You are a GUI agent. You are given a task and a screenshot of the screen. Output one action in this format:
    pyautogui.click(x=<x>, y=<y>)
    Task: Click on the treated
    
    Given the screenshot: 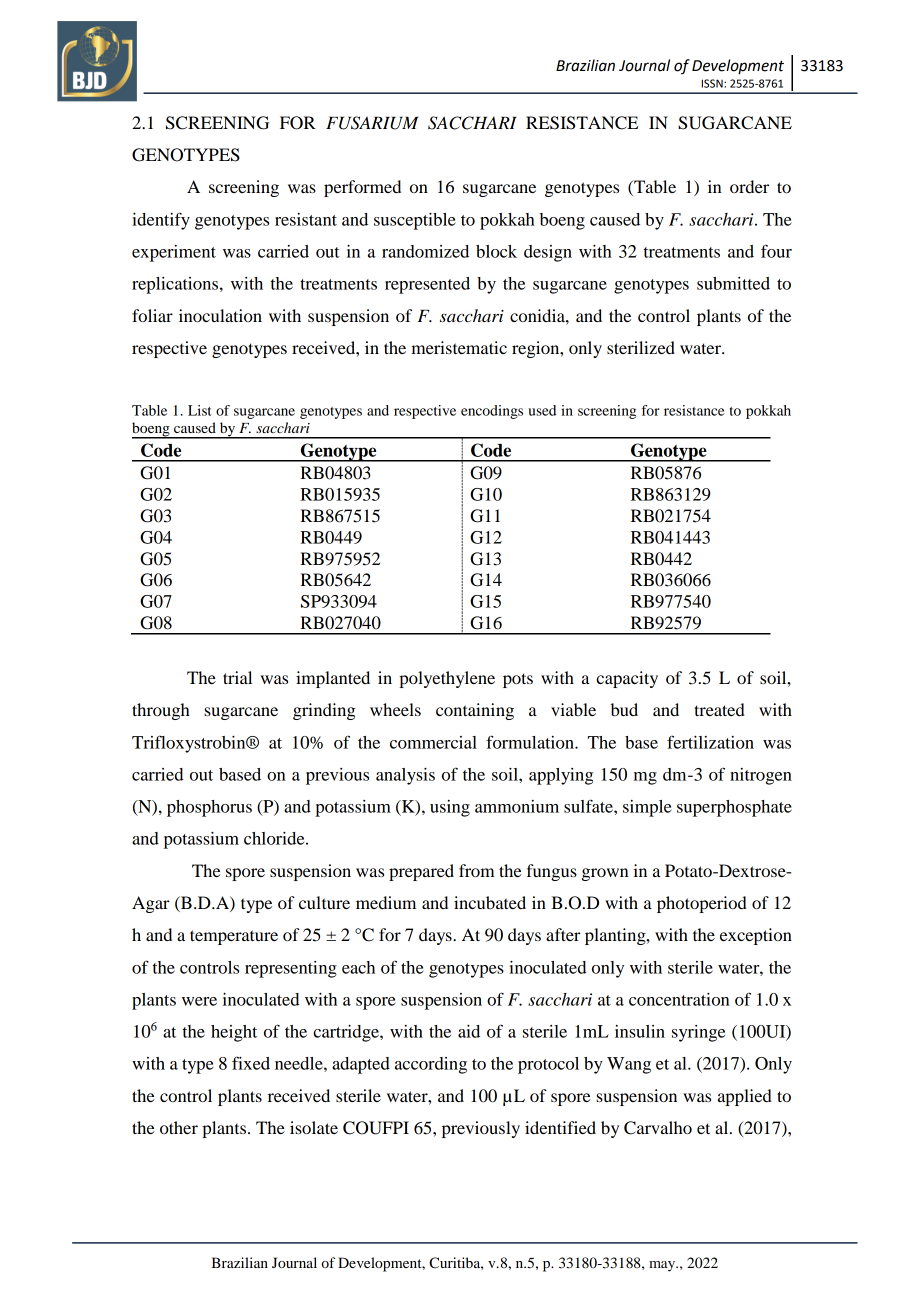 What is the action you would take?
    pyautogui.click(x=719, y=709)
